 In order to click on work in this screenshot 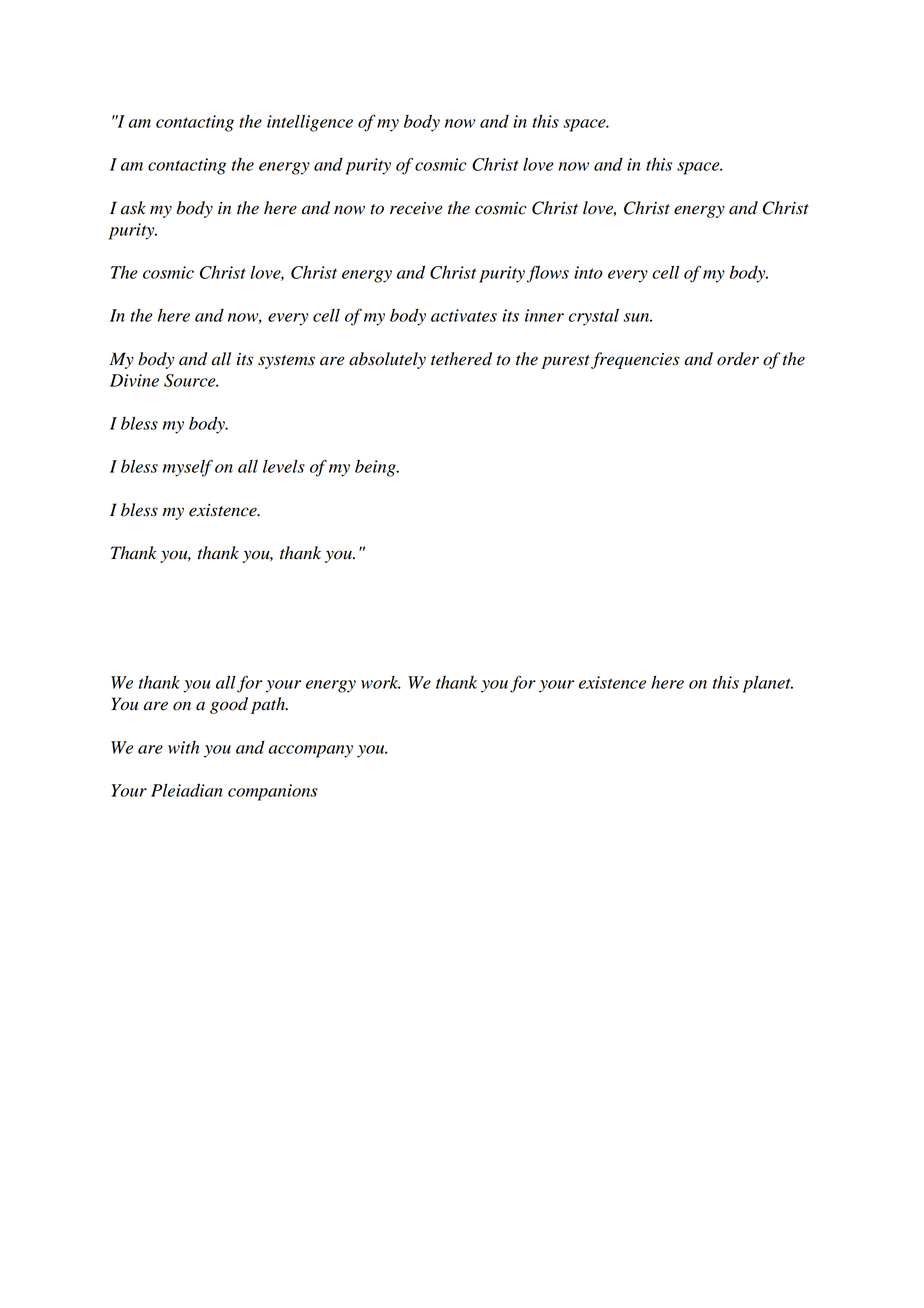, I will do `click(381, 682)`.
